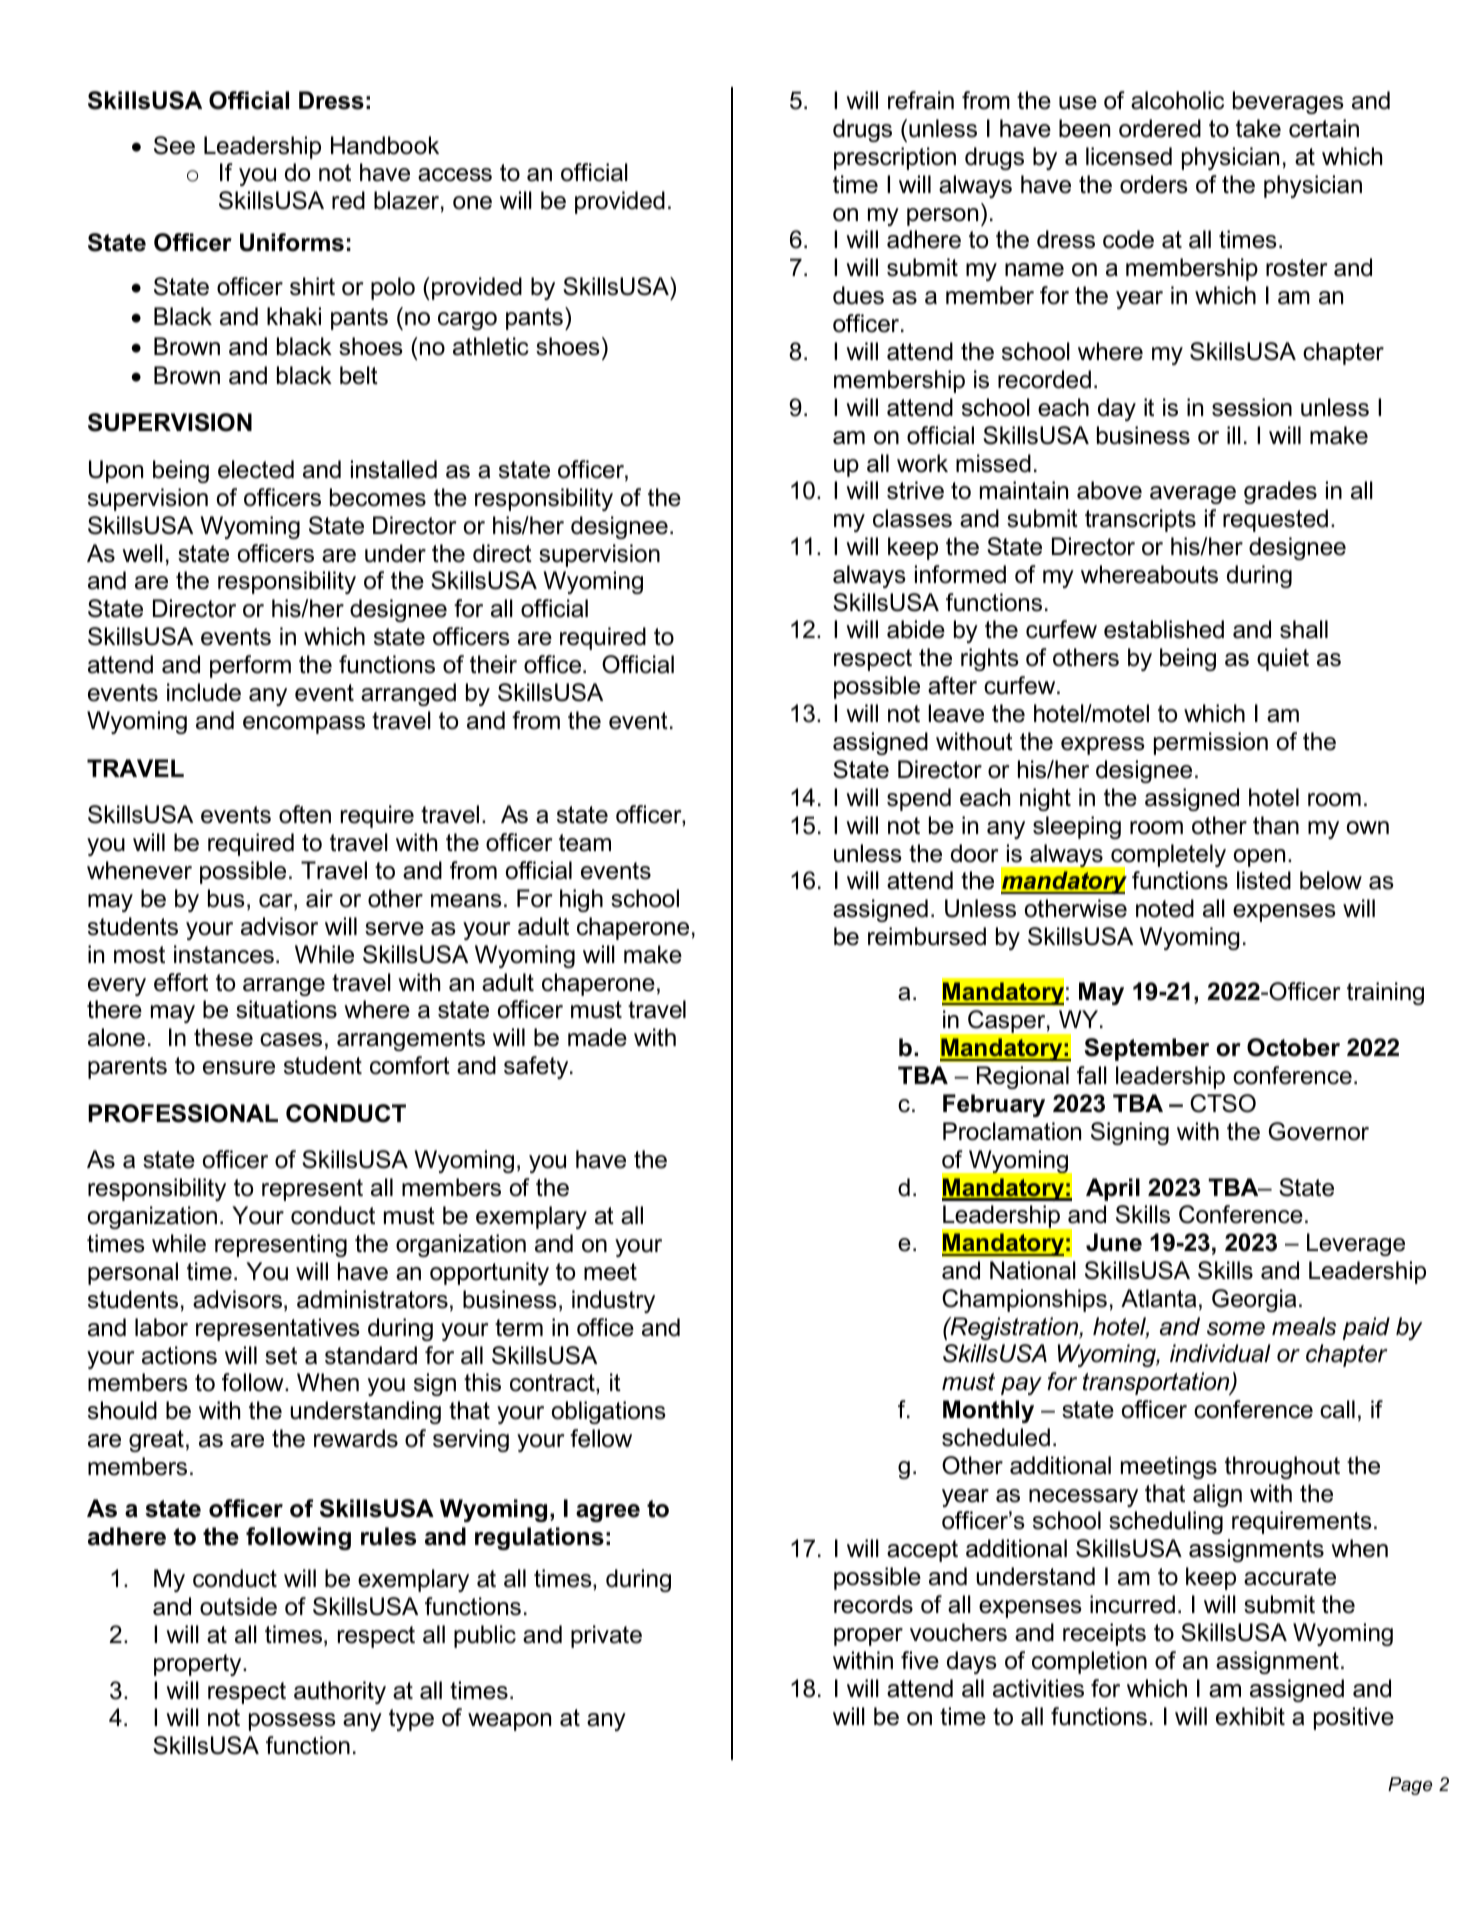  What do you see at coordinates (256, 469) in the document?
I see `elected` at bounding box center [256, 469].
